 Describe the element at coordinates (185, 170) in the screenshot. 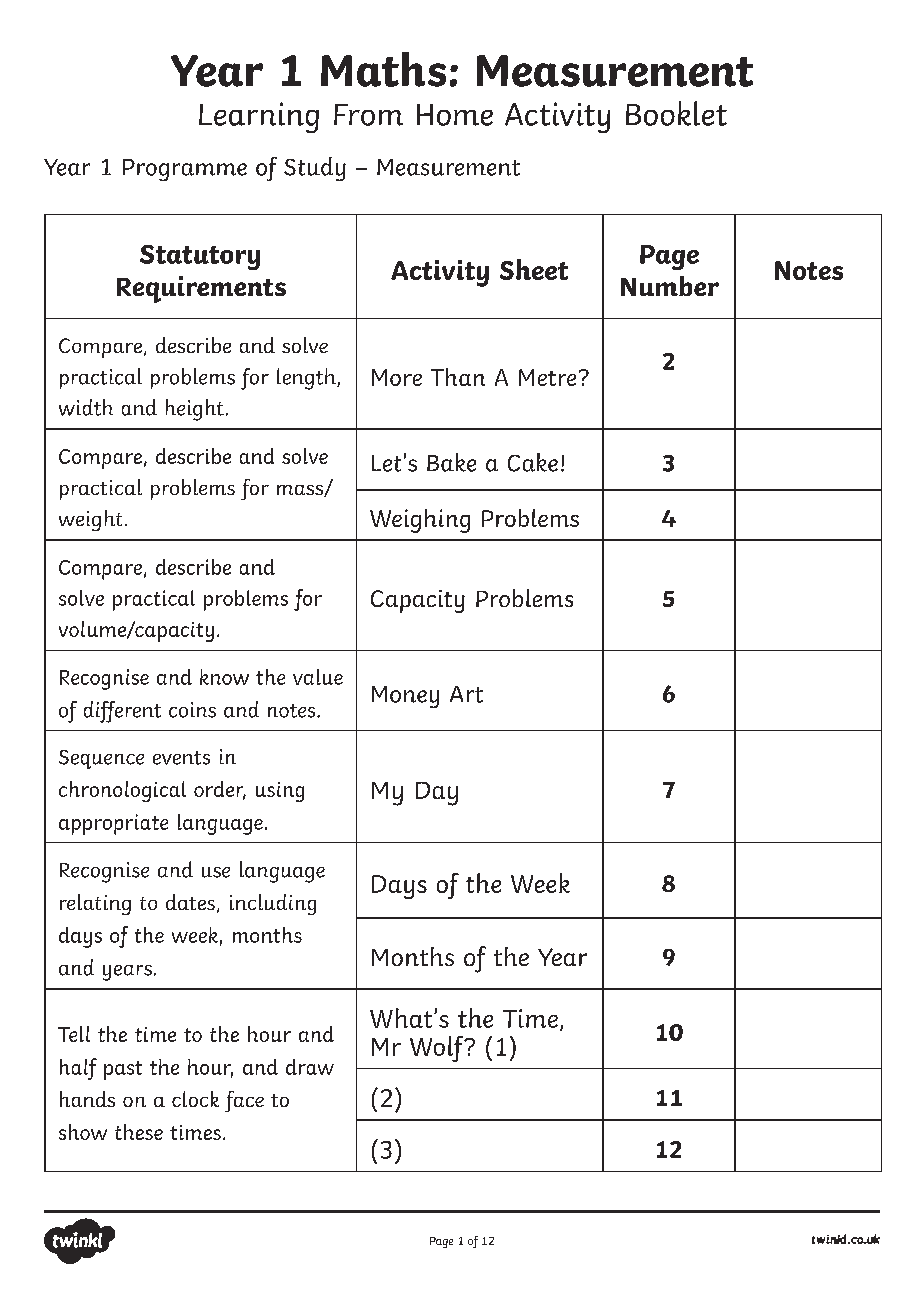

I see `Programme` at that location.
